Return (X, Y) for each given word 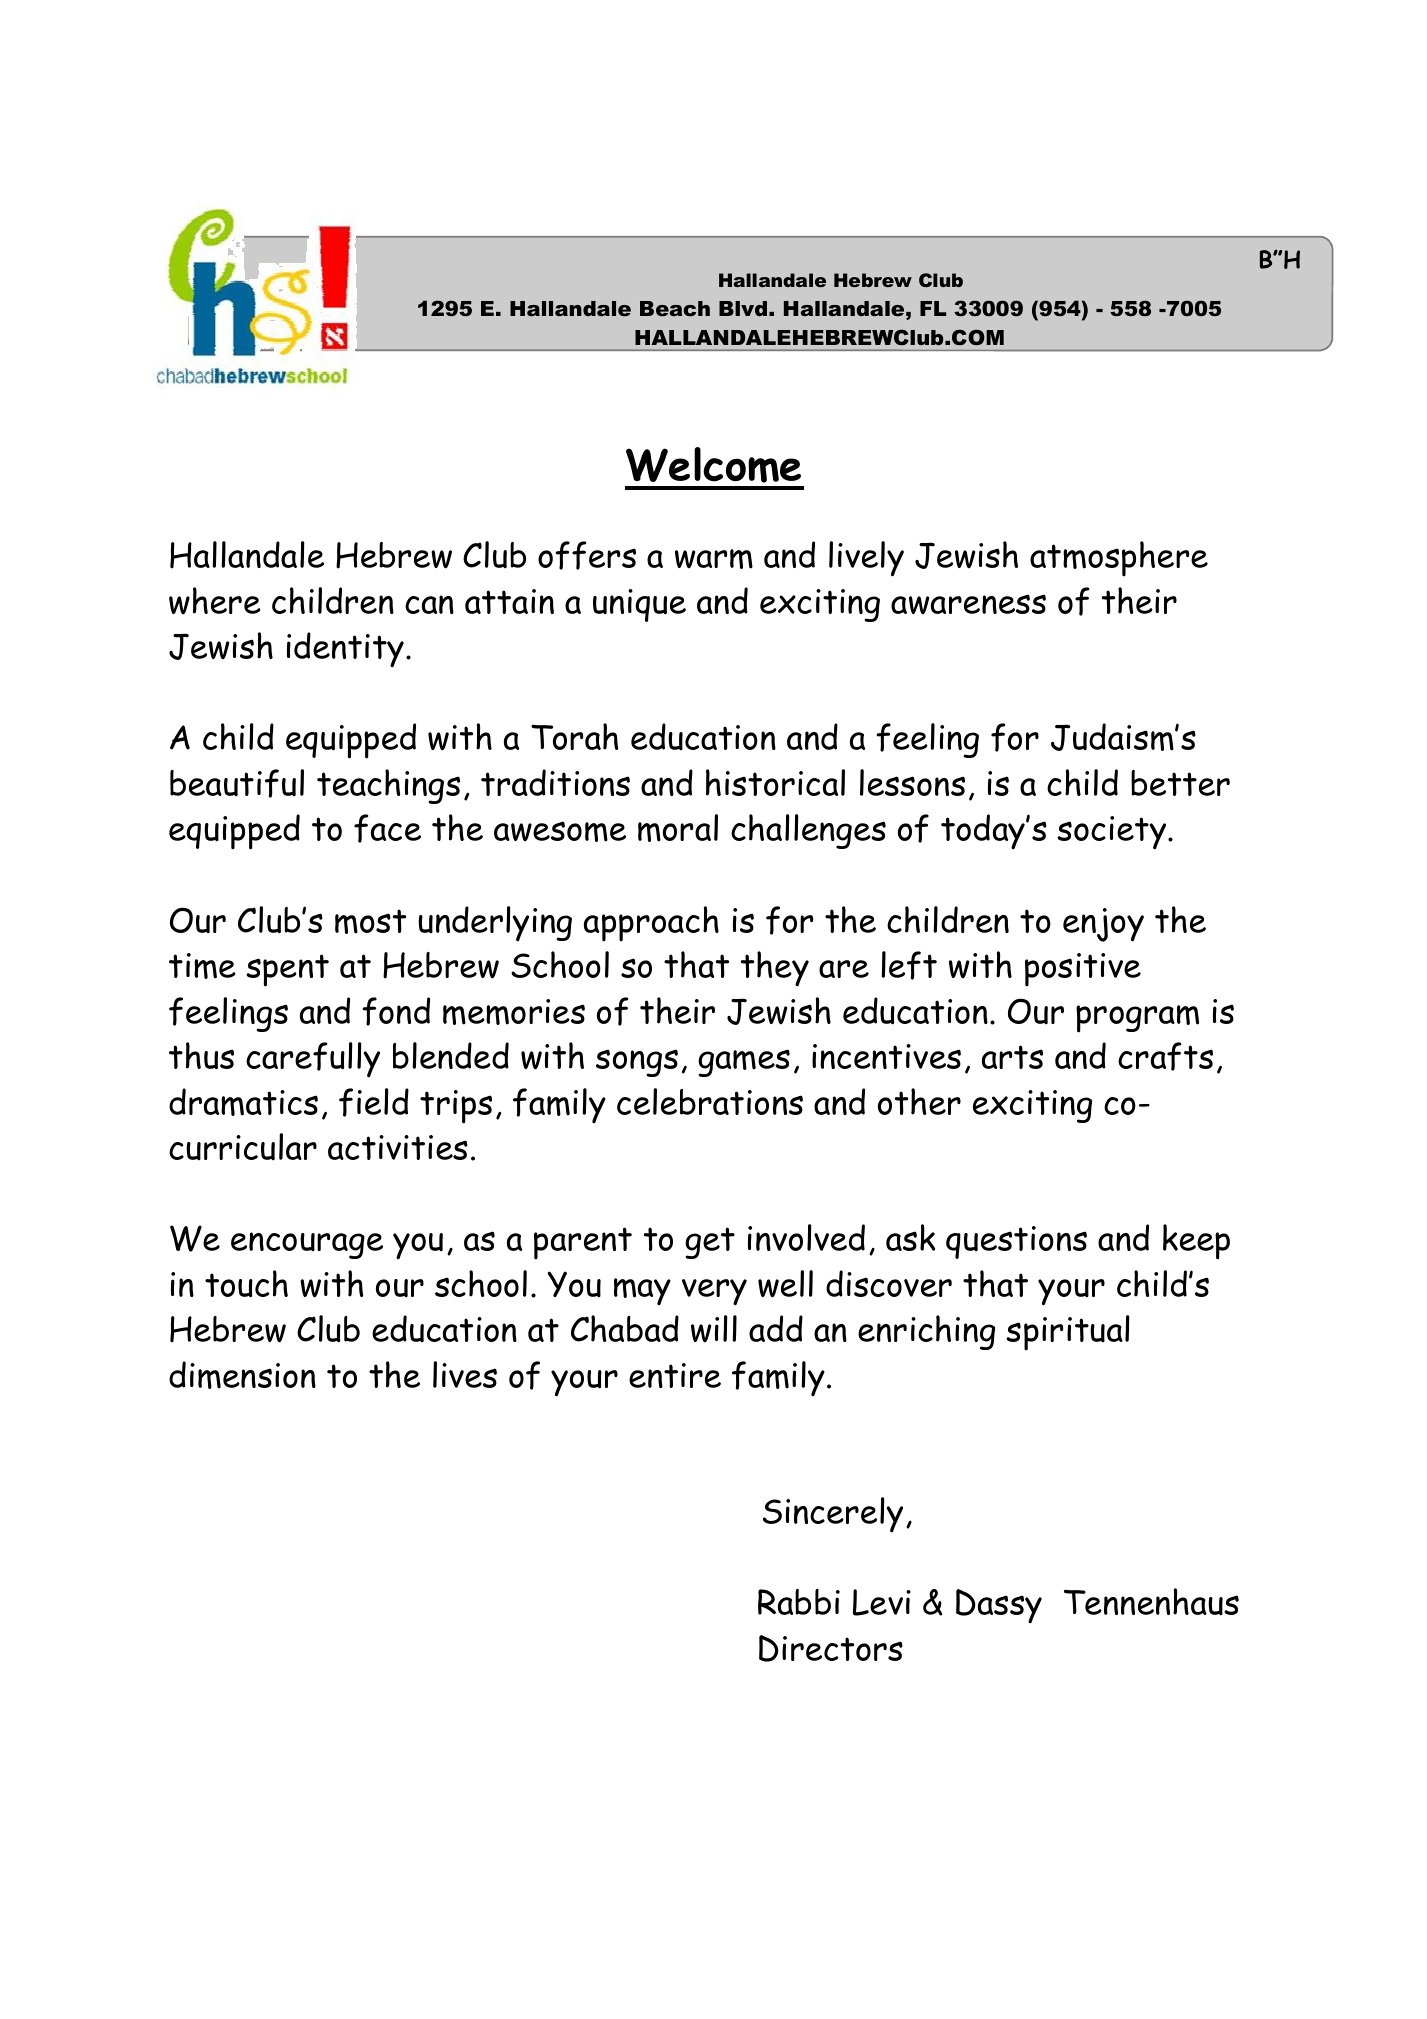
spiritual (1068, 1333)
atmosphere (1119, 559)
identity (345, 650)
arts (1012, 1057)
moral (678, 828)
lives (465, 1374)
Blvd (743, 308)
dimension (242, 1375)
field (374, 1102)
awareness (968, 604)
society (1113, 833)
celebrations (710, 1101)
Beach (675, 309)
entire (675, 1375)
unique (639, 605)
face (387, 828)
